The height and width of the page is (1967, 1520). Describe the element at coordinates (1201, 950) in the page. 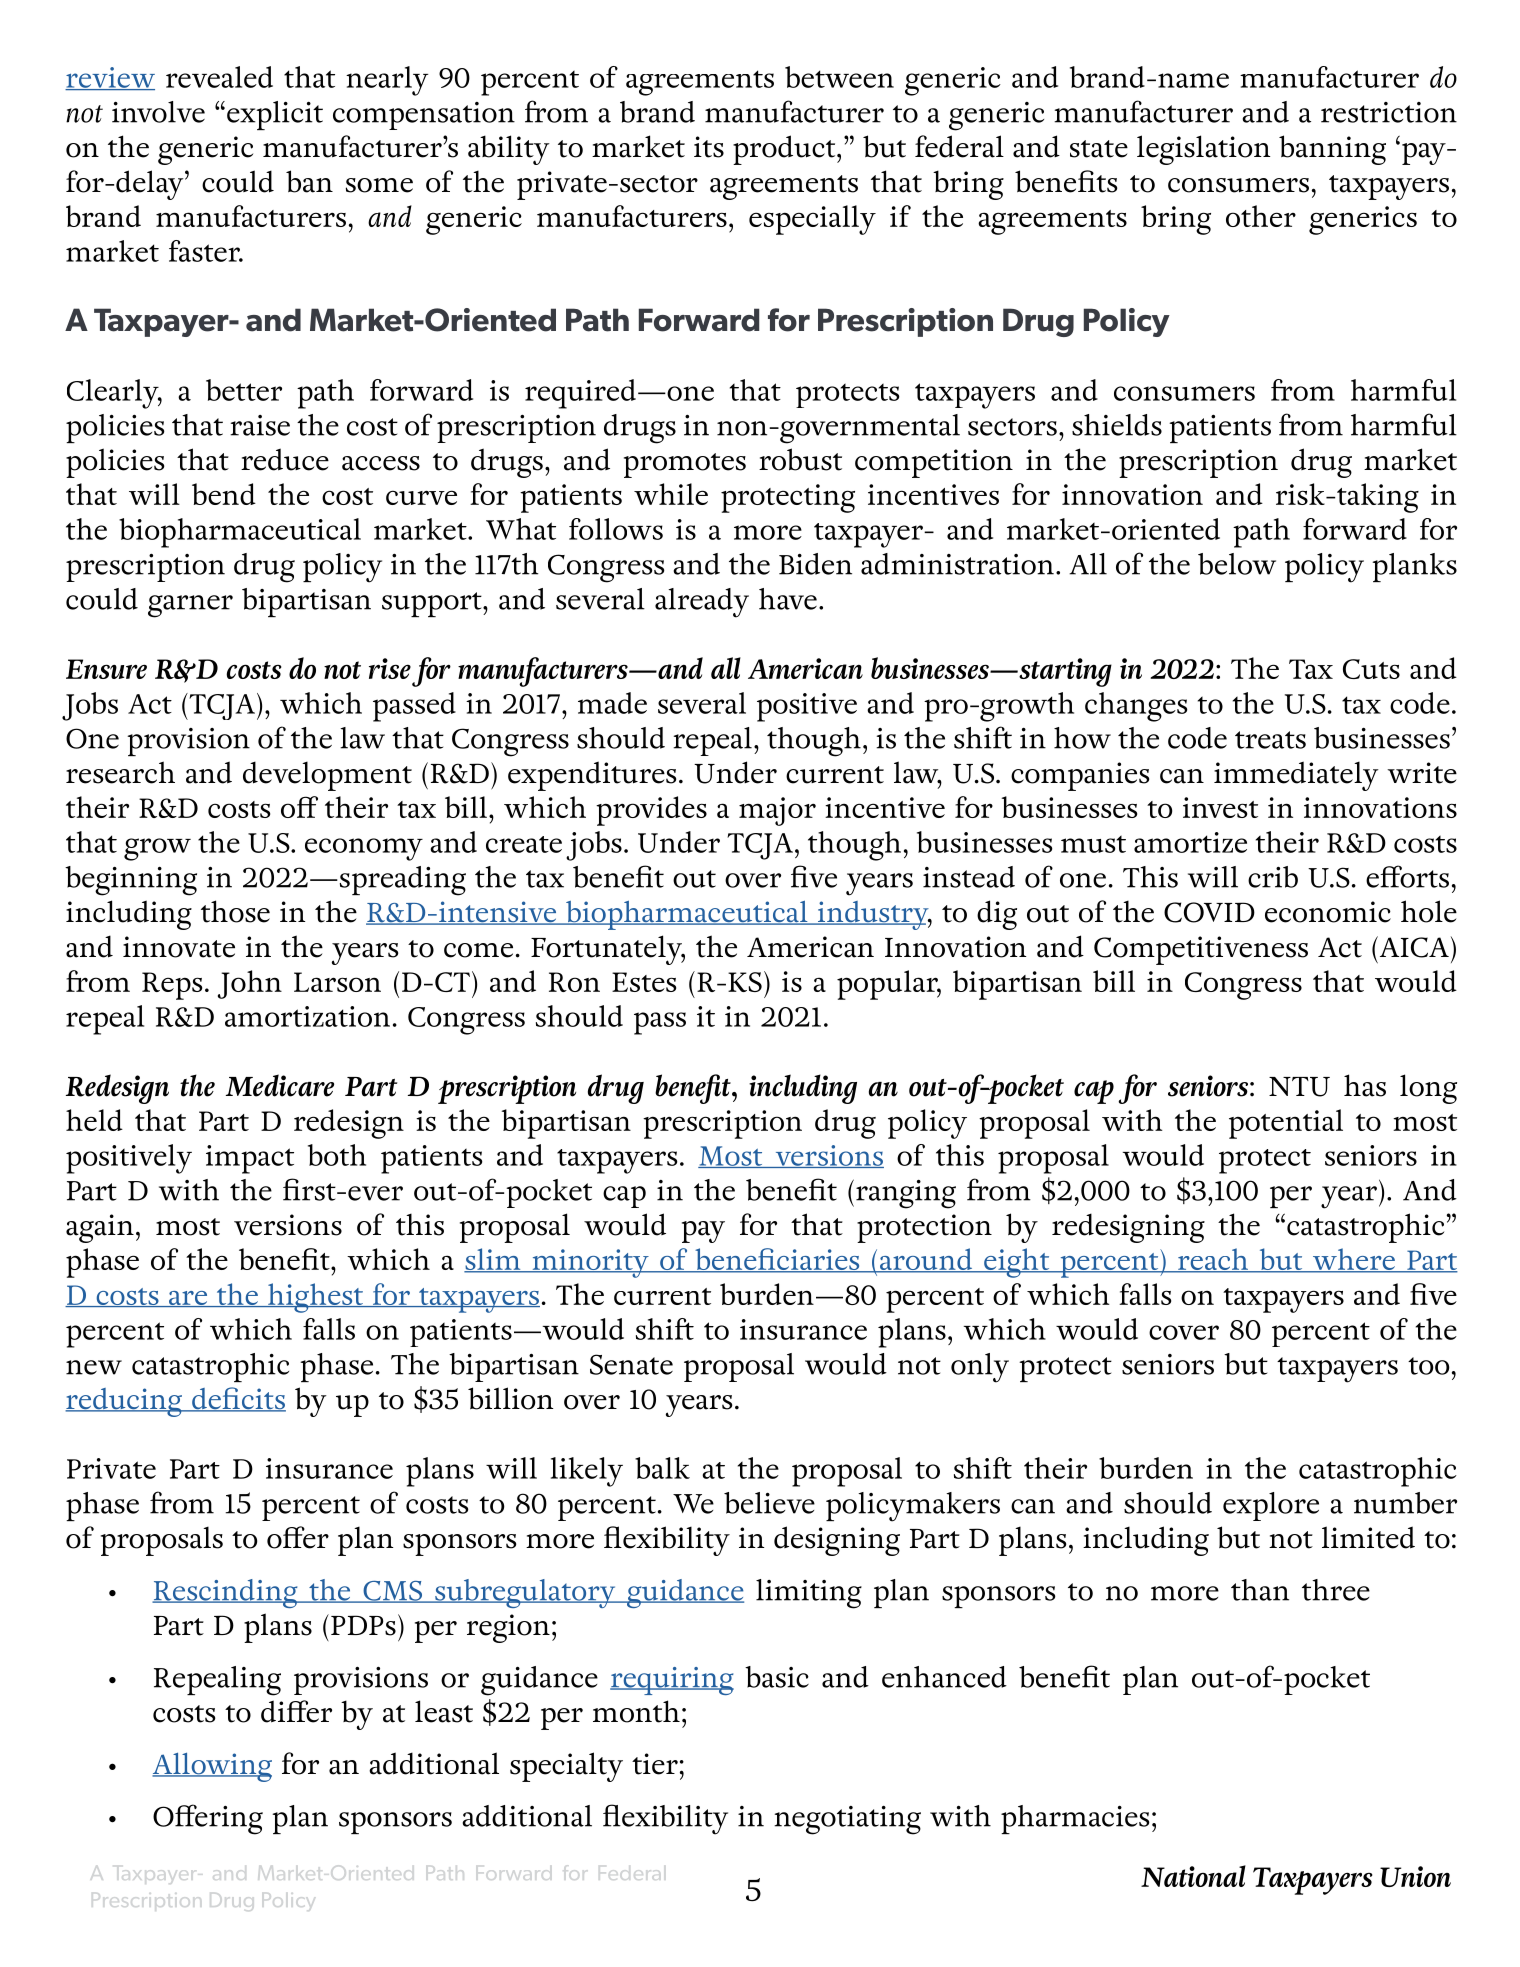

I see `Competitiveness` at that location.
